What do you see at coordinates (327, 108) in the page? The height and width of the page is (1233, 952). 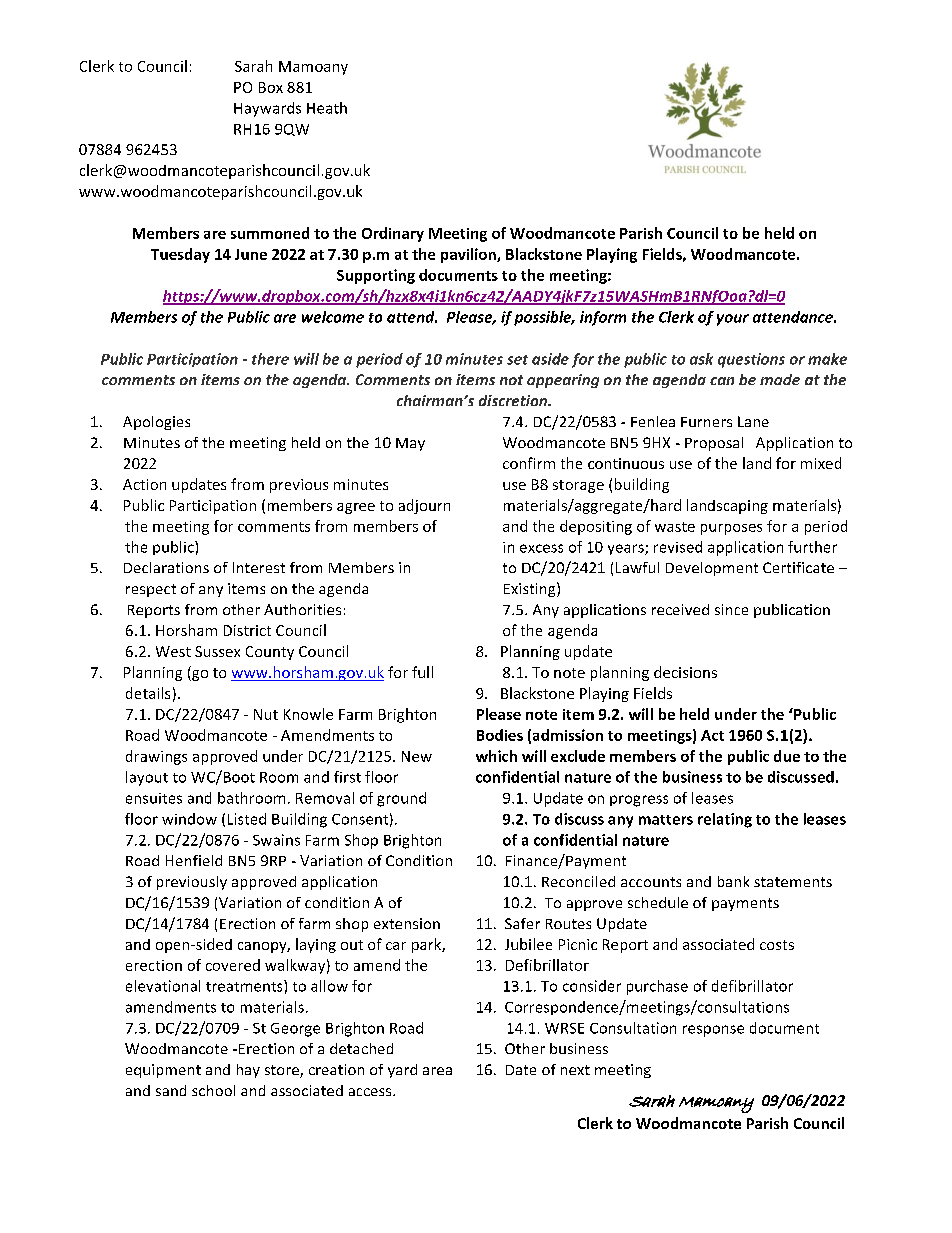 I see `Heath` at bounding box center [327, 108].
